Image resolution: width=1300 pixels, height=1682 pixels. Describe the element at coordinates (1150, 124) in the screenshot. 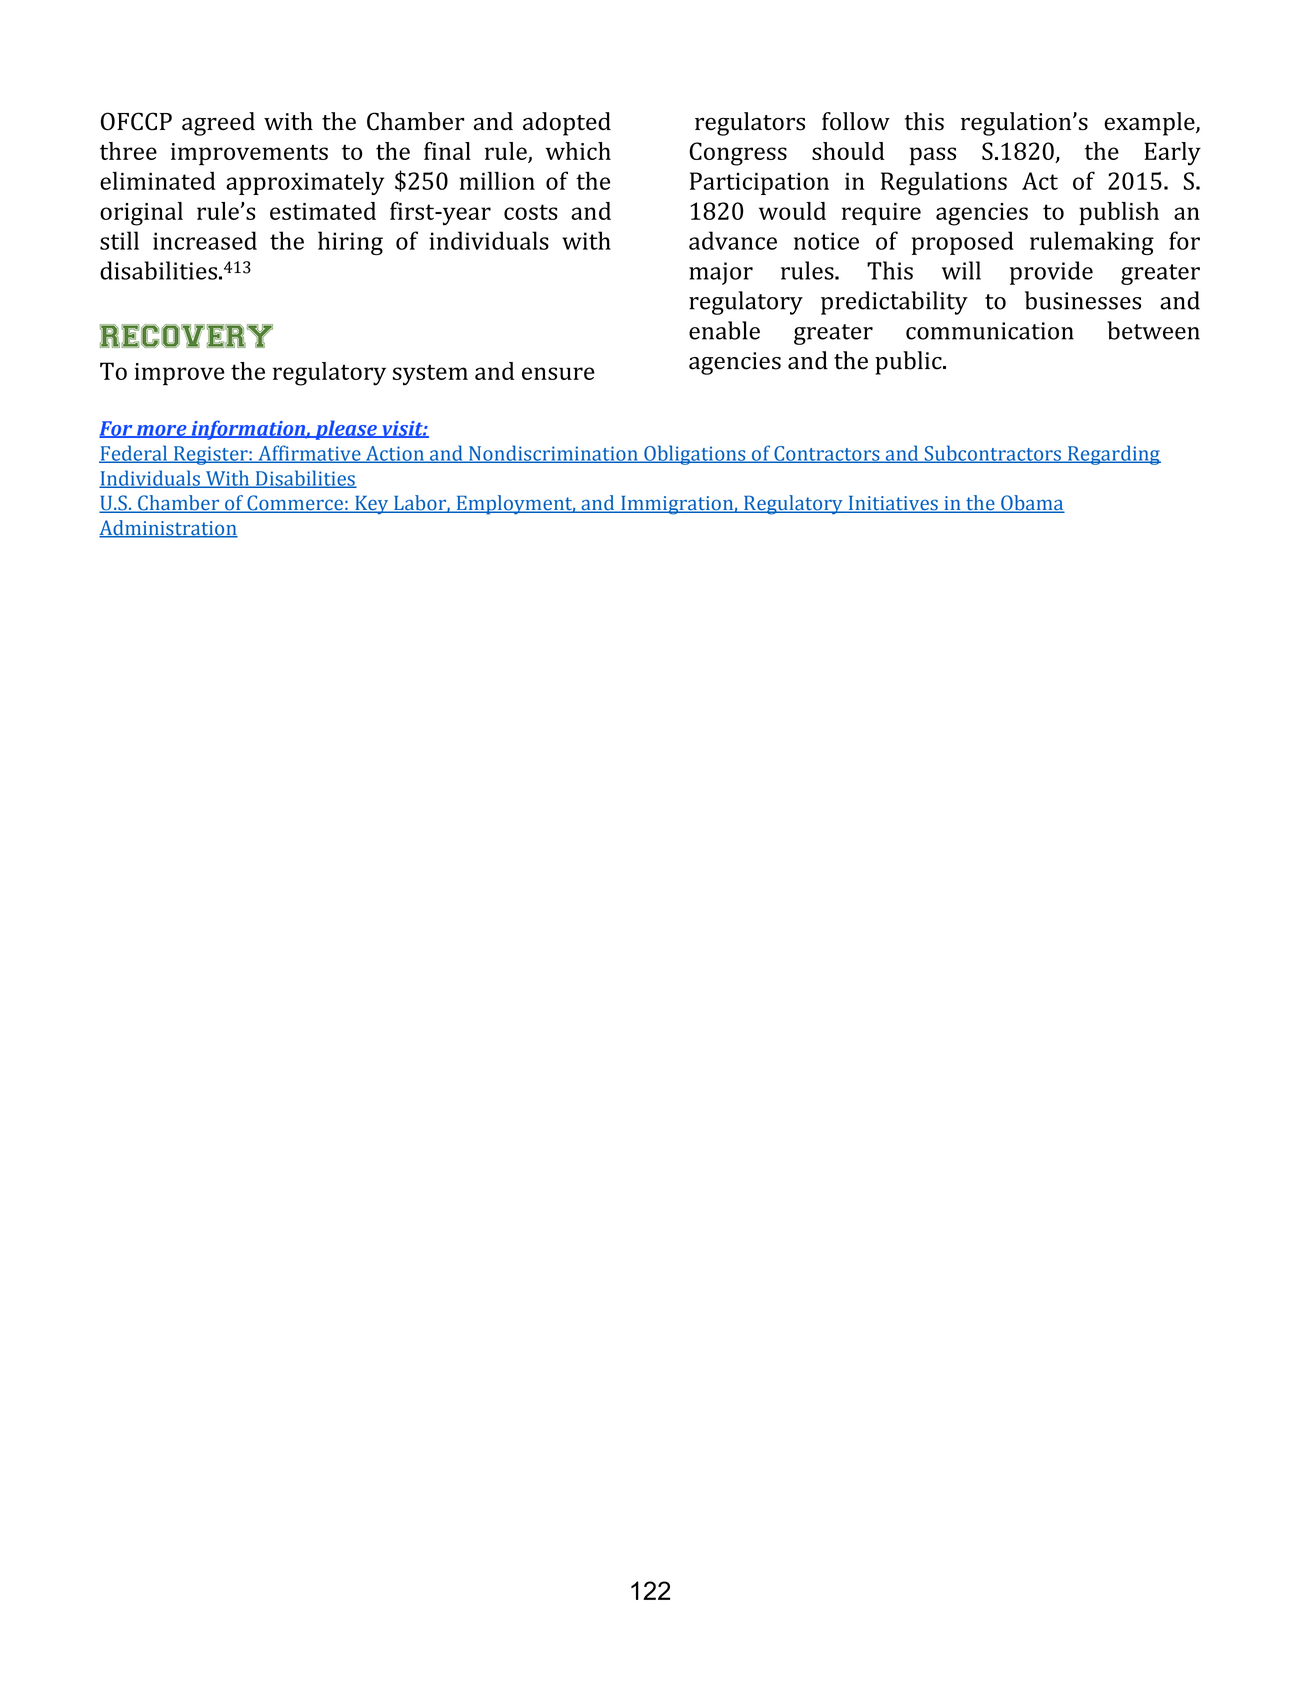

I see `example` at that location.
